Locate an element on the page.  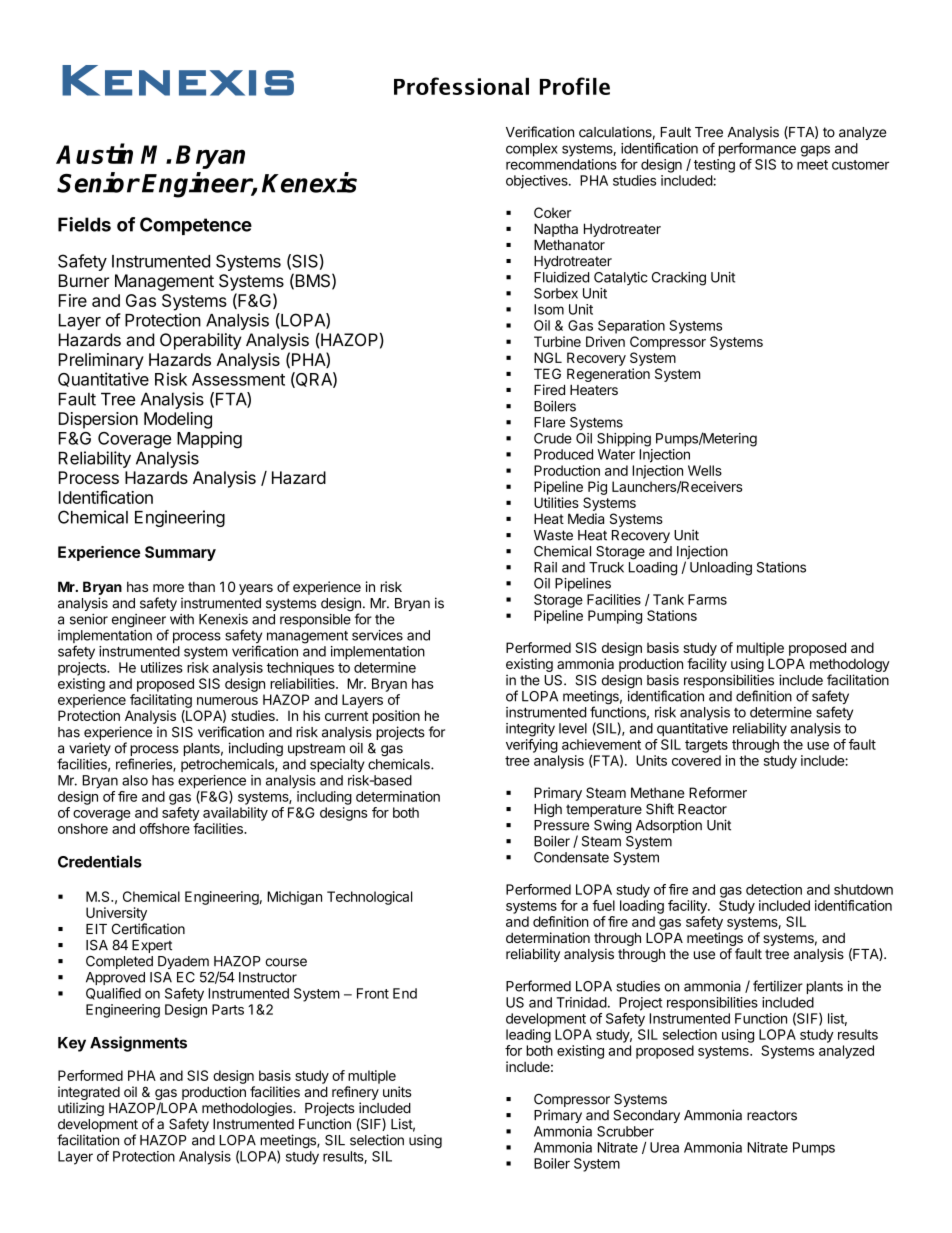
services is located at coordinates (377, 635).
